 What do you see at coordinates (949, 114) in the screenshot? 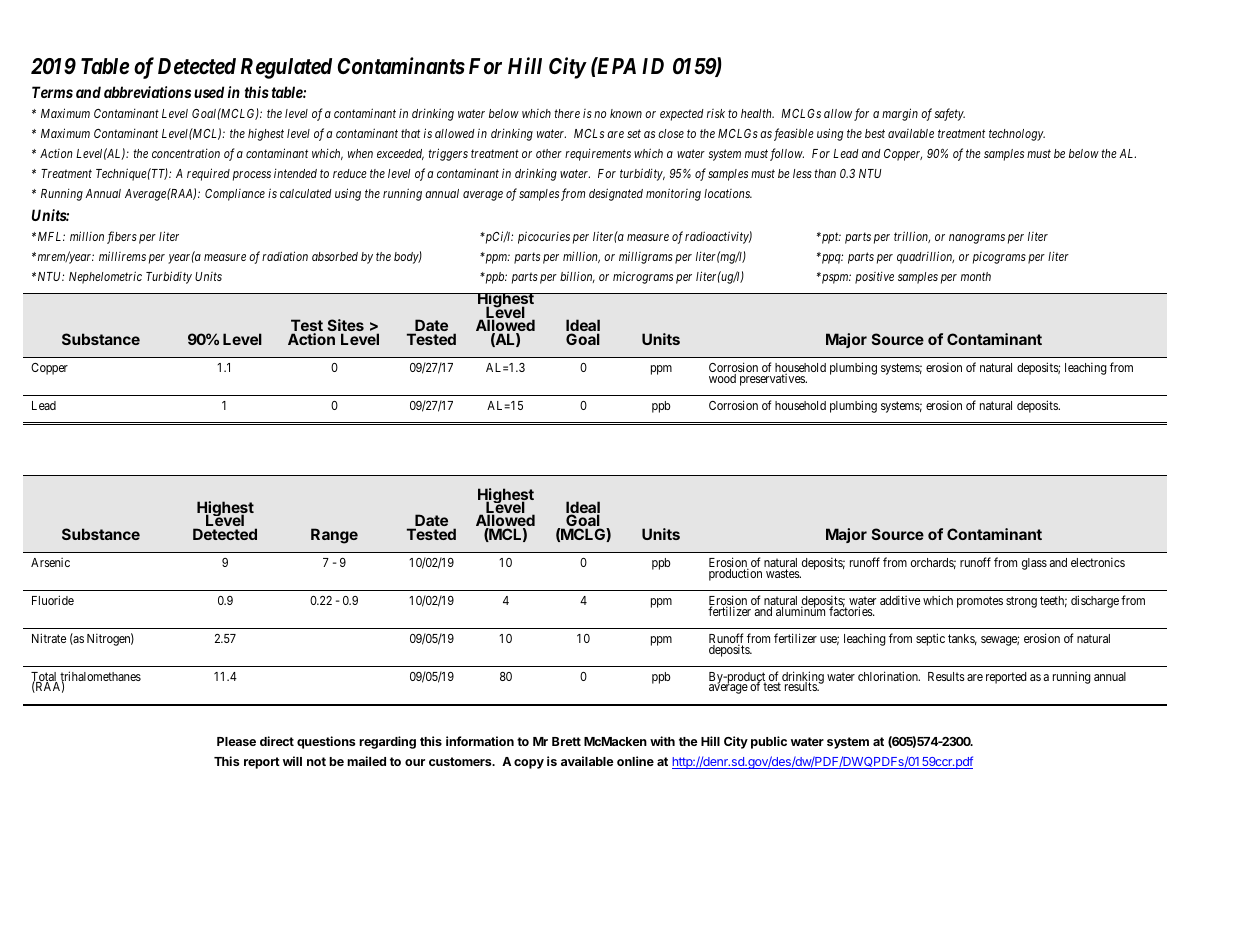
I see `safety` at bounding box center [949, 114].
